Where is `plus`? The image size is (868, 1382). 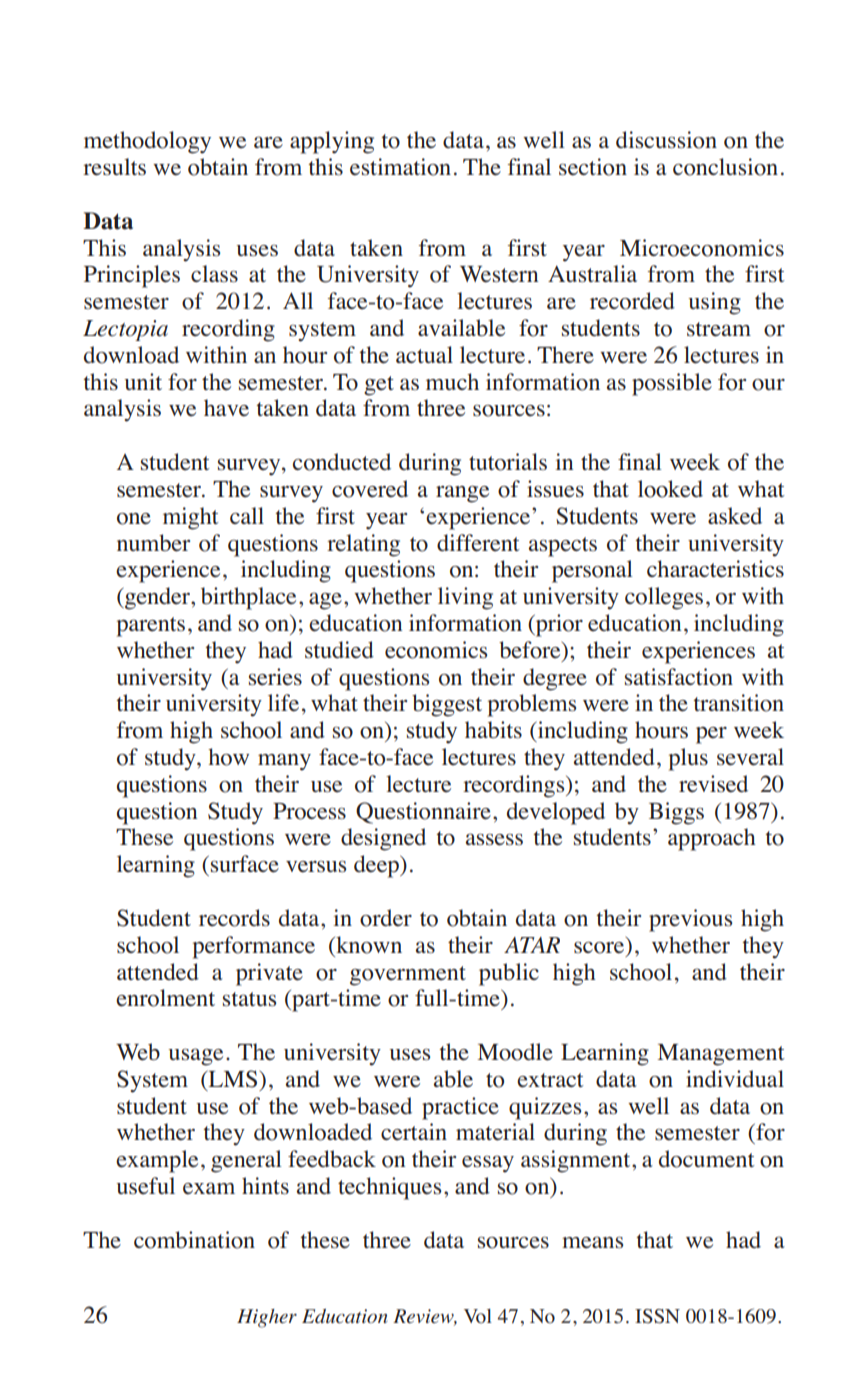
plus is located at coordinates (688, 759).
